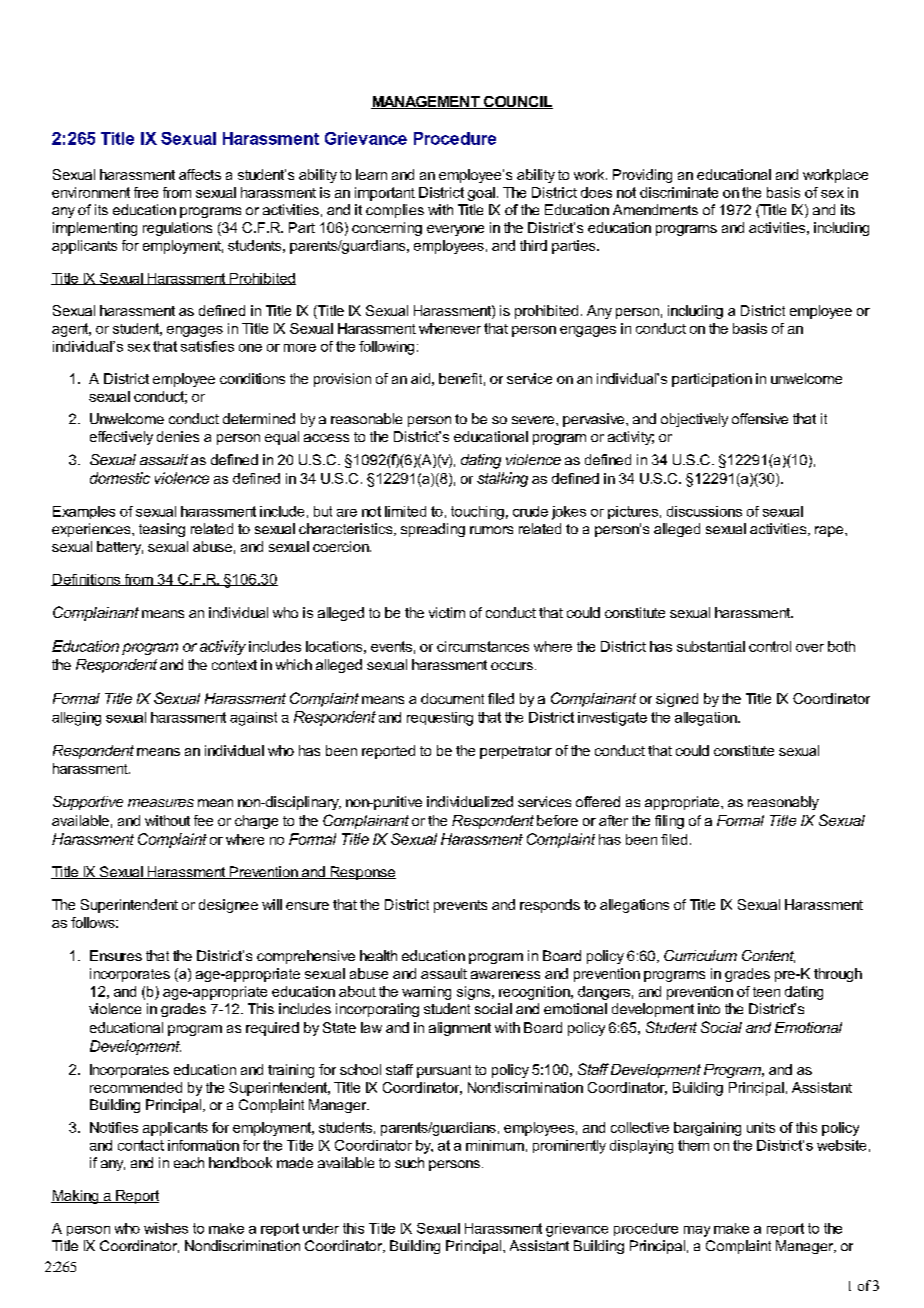 The width and height of the screenshot is (924, 1308). Describe the element at coordinates (207, 346) in the screenshot. I see `satisfies` at that location.
